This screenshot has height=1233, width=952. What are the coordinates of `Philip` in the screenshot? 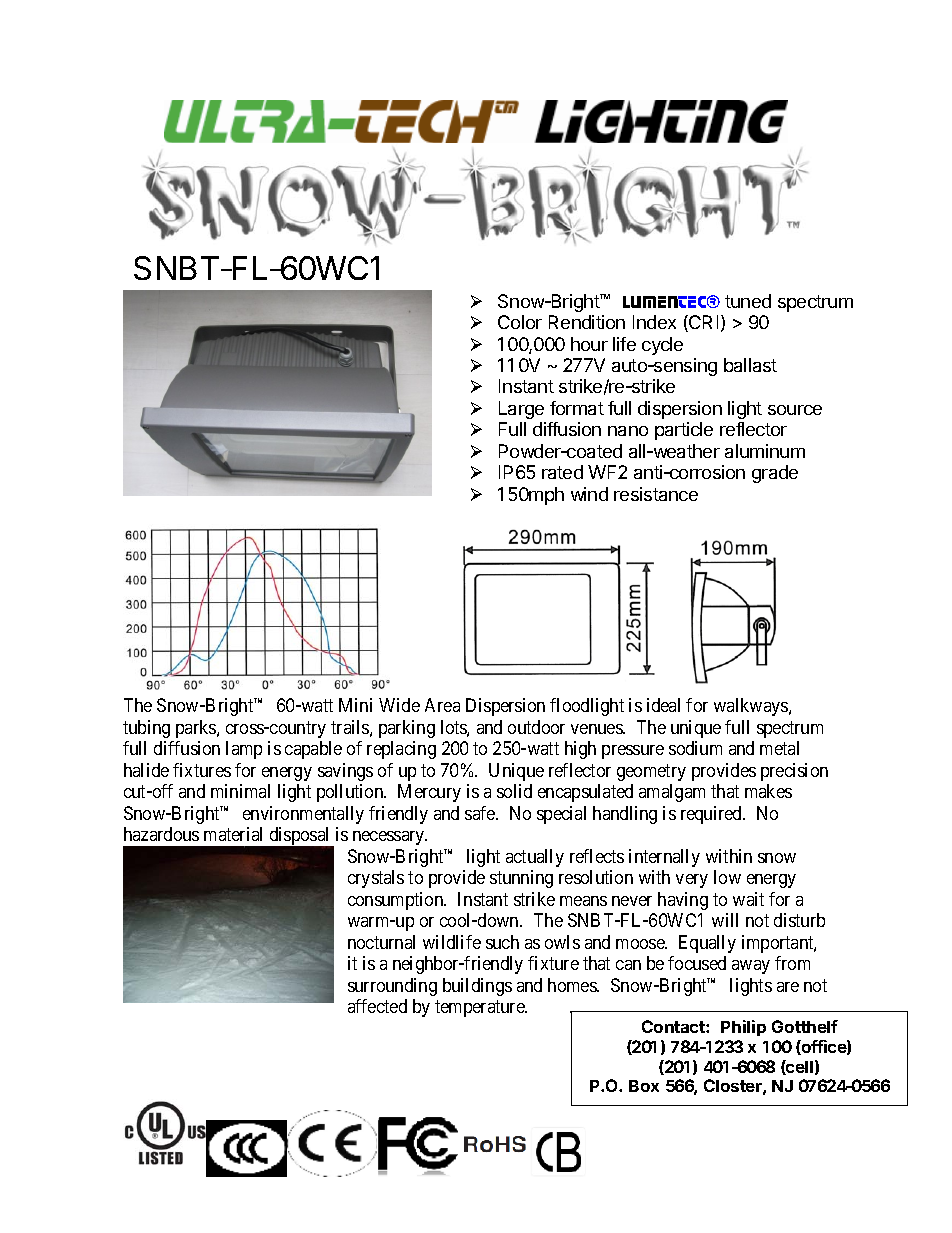 It's located at (743, 1028).
